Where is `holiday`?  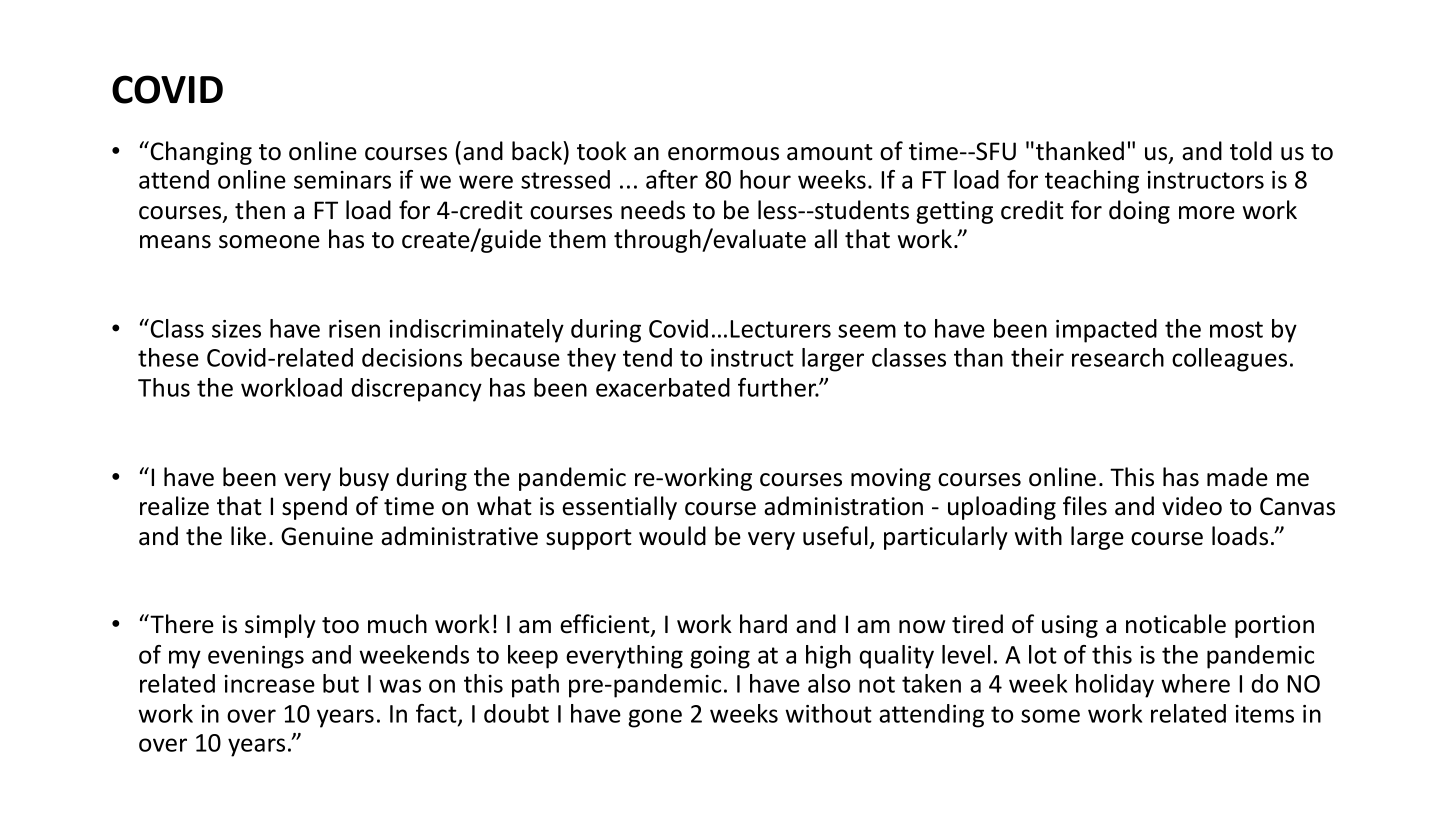 holiday is located at coordinates (1115, 686).
